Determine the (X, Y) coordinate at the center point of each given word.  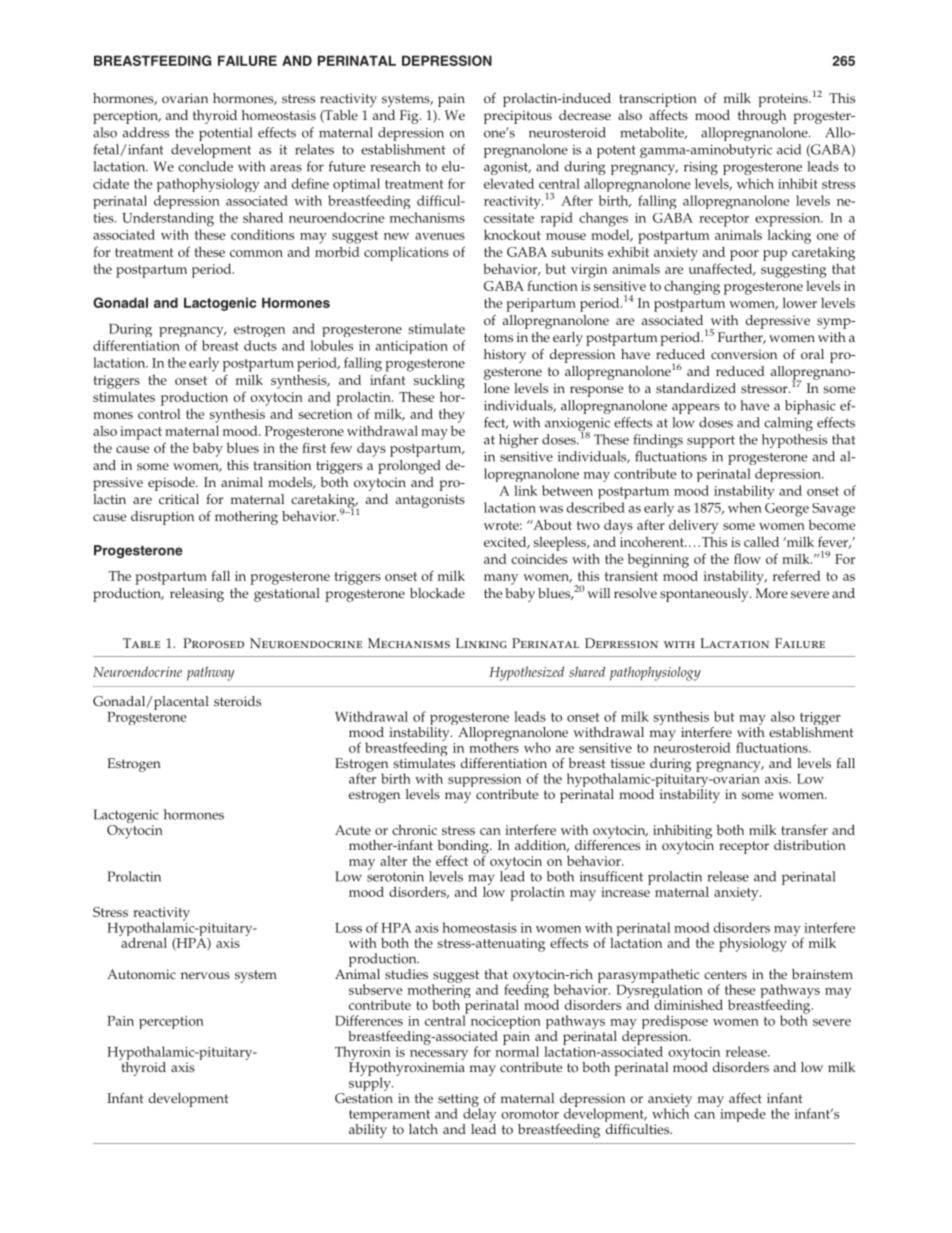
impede (742, 1114)
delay (479, 1115)
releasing (197, 595)
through (762, 117)
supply (371, 1084)
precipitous (518, 117)
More (771, 593)
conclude (205, 166)
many (501, 579)
